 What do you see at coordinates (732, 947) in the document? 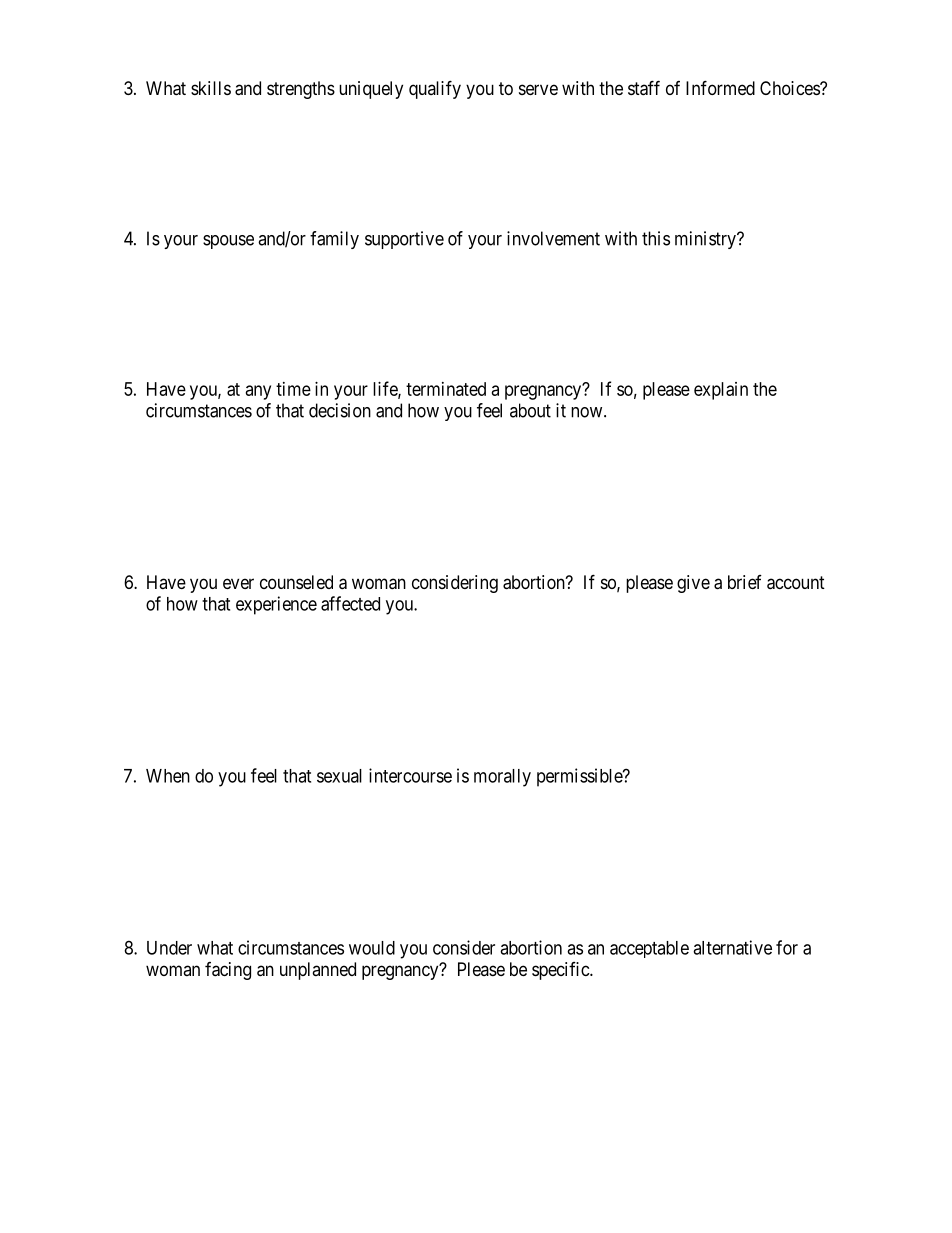
I see `alternative` at bounding box center [732, 947].
